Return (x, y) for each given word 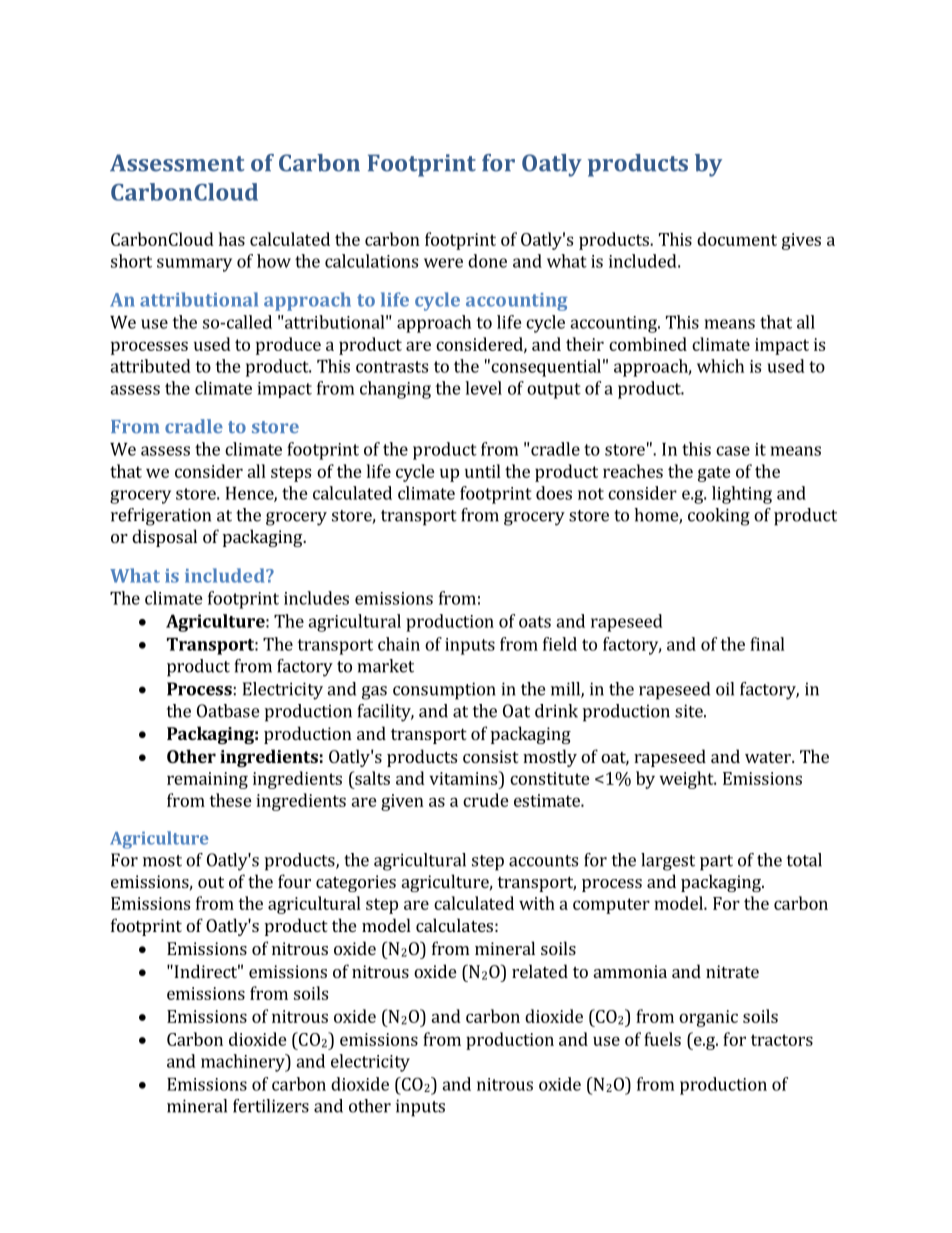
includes (316, 598)
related (540, 971)
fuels (662, 1039)
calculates (454, 925)
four (294, 881)
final (767, 644)
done (487, 261)
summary (194, 265)
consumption (444, 691)
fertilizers (271, 1106)
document (737, 239)
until (483, 471)
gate (714, 474)
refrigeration (161, 517)
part (716, 863)
